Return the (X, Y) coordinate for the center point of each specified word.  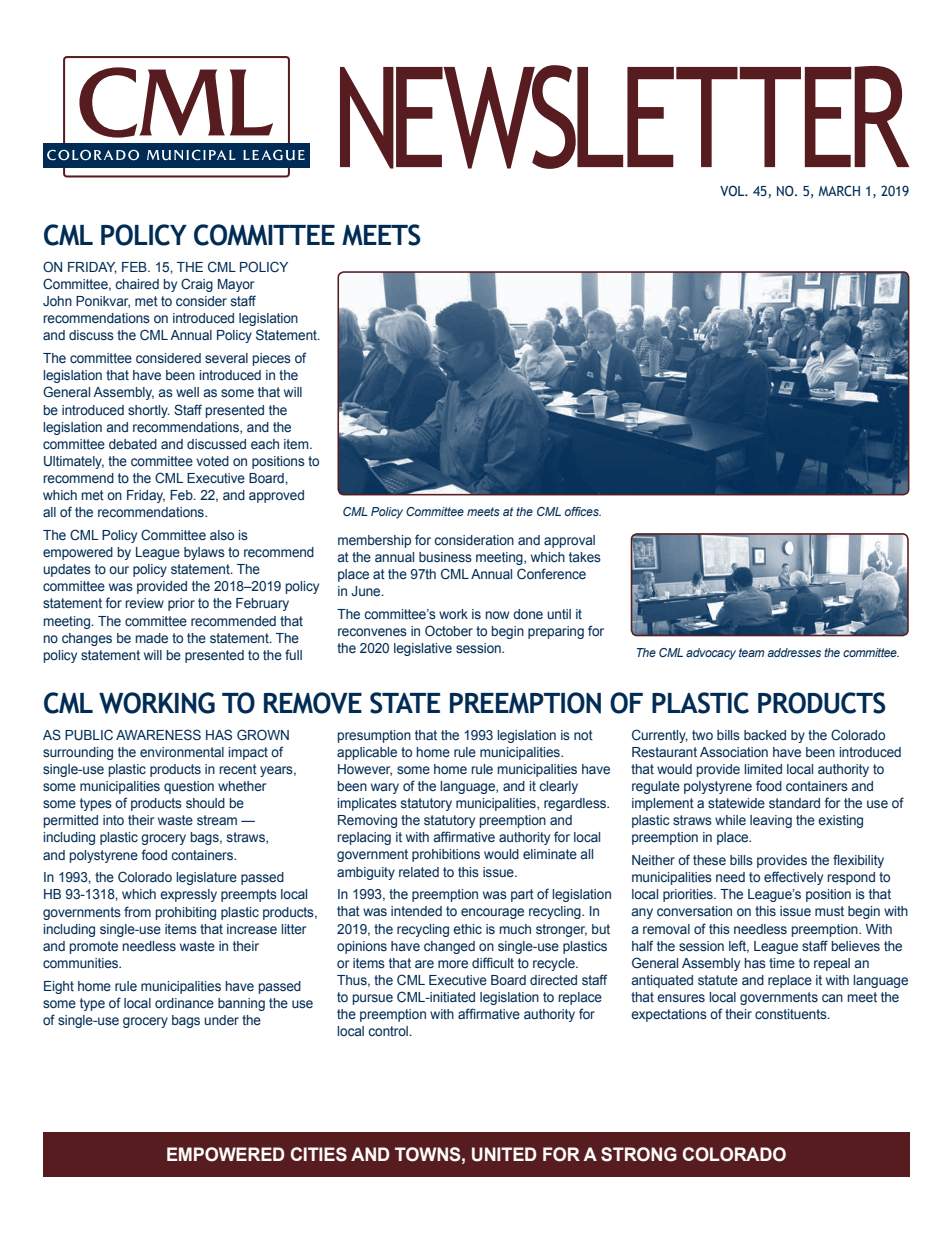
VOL (733, 190)
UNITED (504, 1154)
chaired (137, 284)
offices (583, 511)
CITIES (318, 1154)
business (445, 557)
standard (794, 803)
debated (133, 444)
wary (385, 788)
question (189, 787)
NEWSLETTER (624, 117)
